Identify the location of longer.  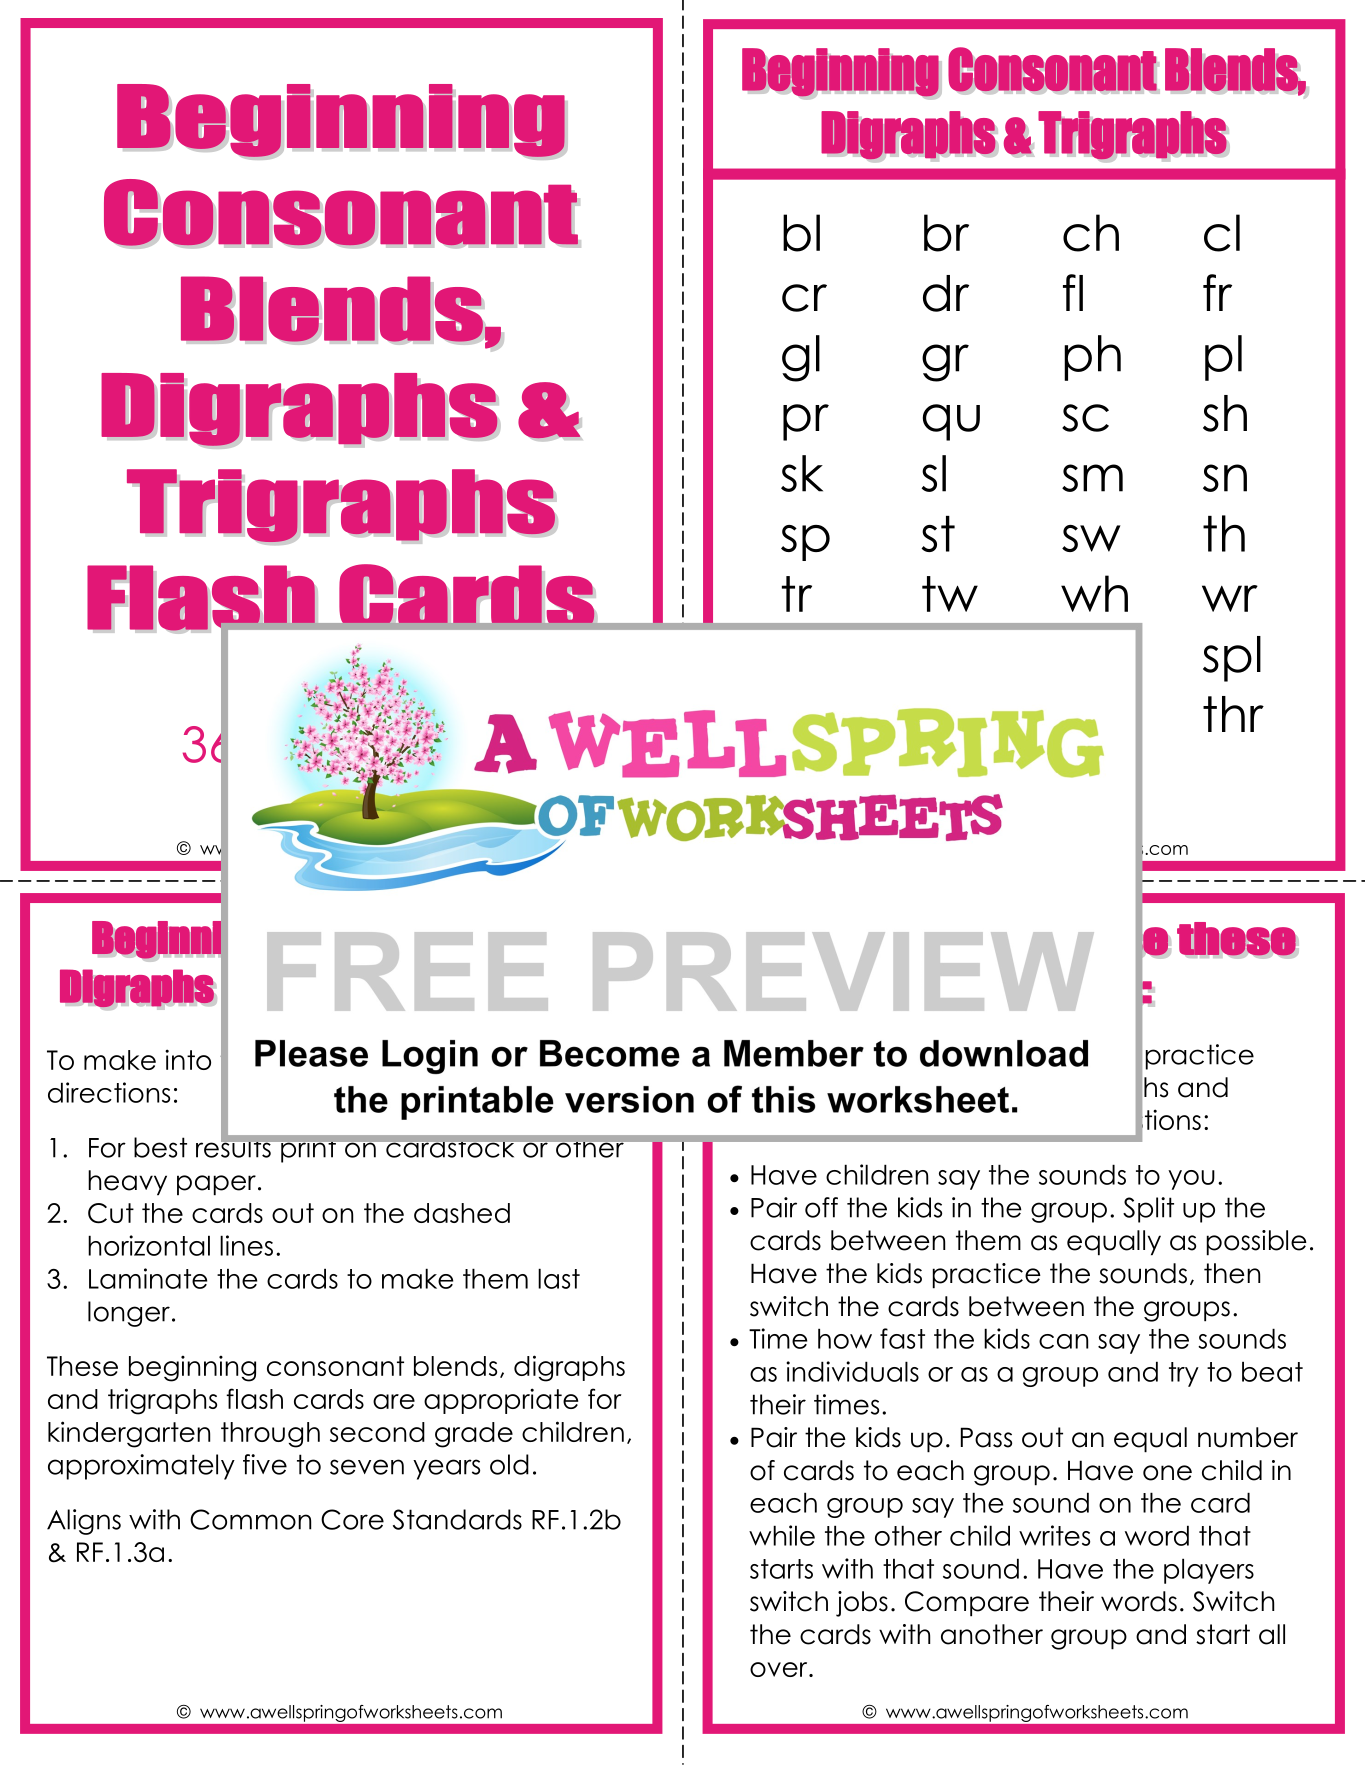
(129, 1314).
